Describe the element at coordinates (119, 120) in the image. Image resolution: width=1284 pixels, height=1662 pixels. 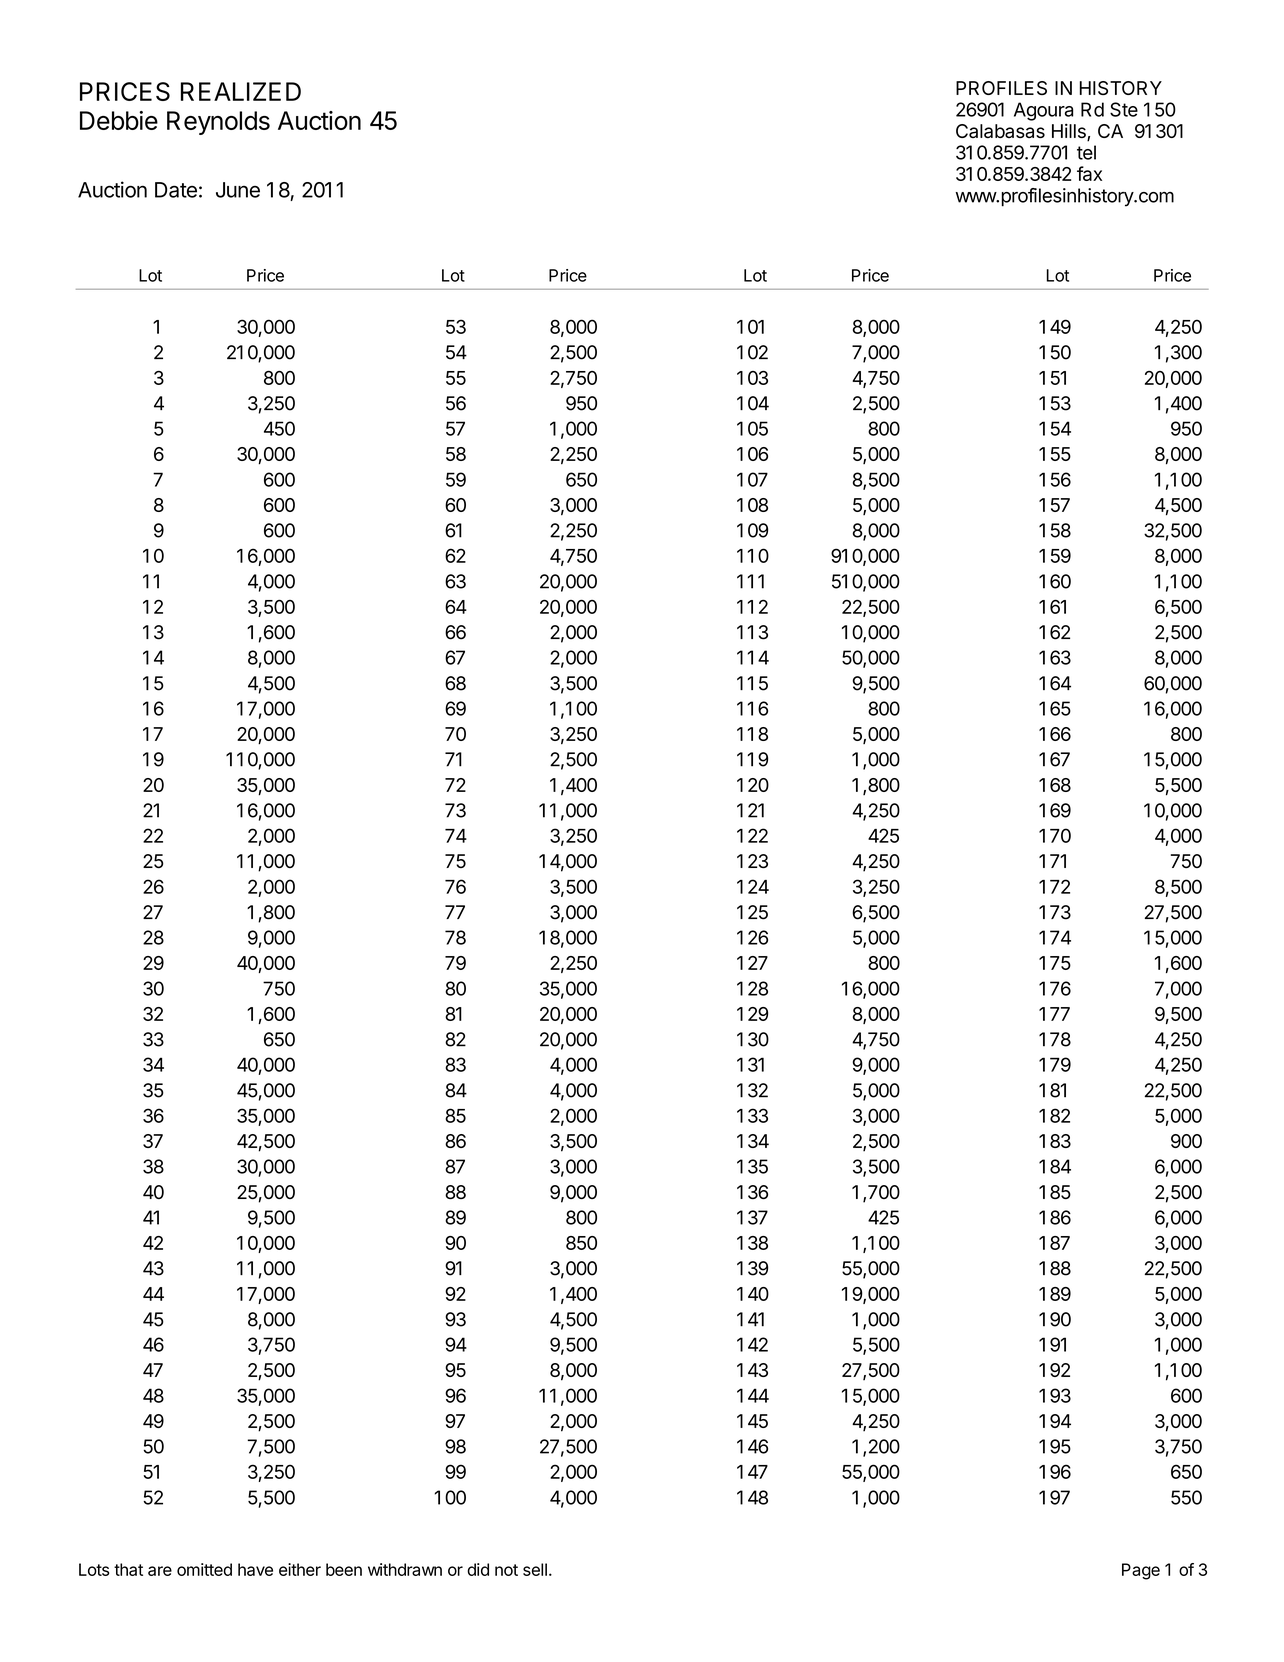
I see `Debbie` at that location.
